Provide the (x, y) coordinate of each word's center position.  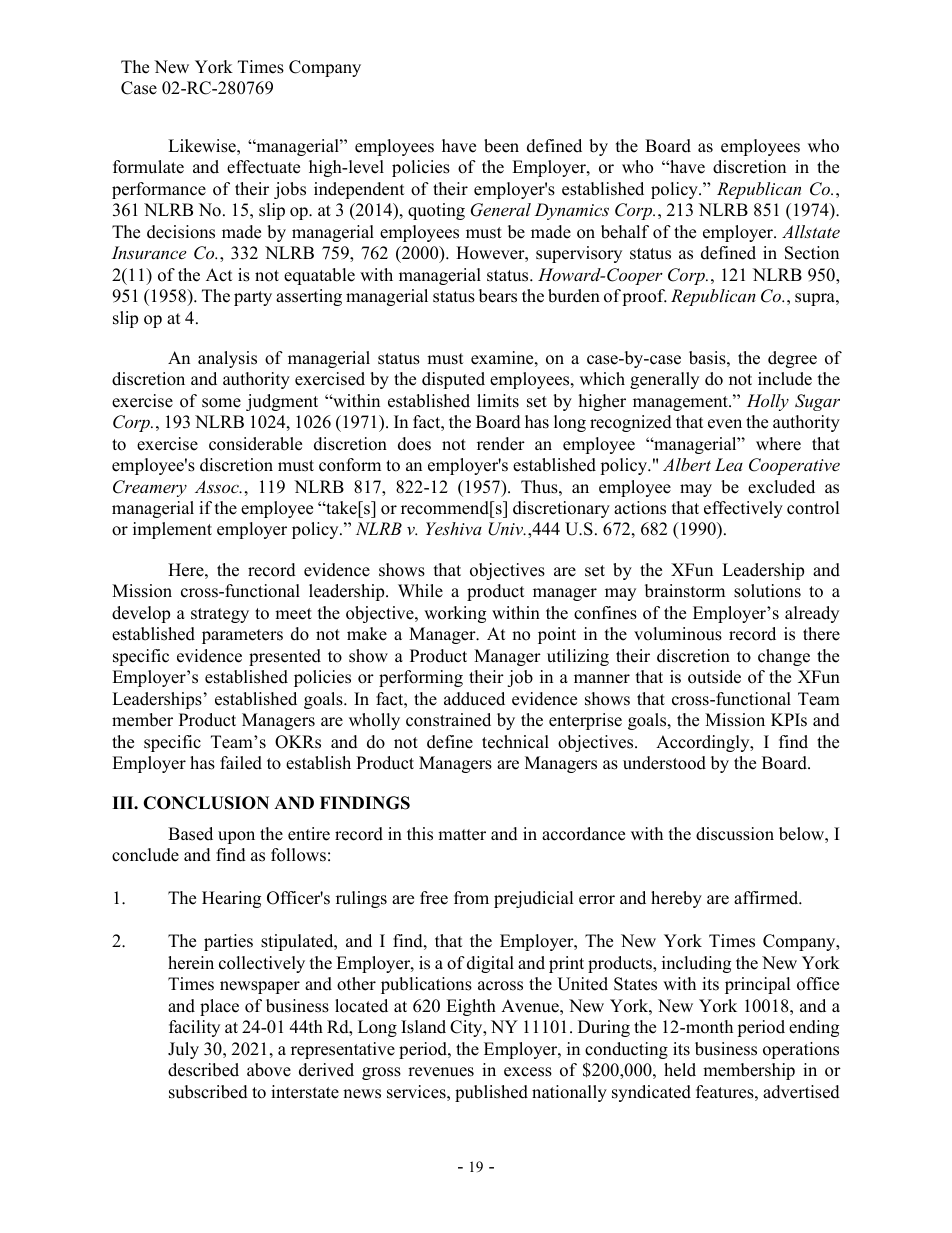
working (455, 614)
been (501, 146)
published (491, 1093)
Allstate (811, 231)
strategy (220, 615)
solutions (767, 591)
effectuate (263, 167)
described (203, 1070)
